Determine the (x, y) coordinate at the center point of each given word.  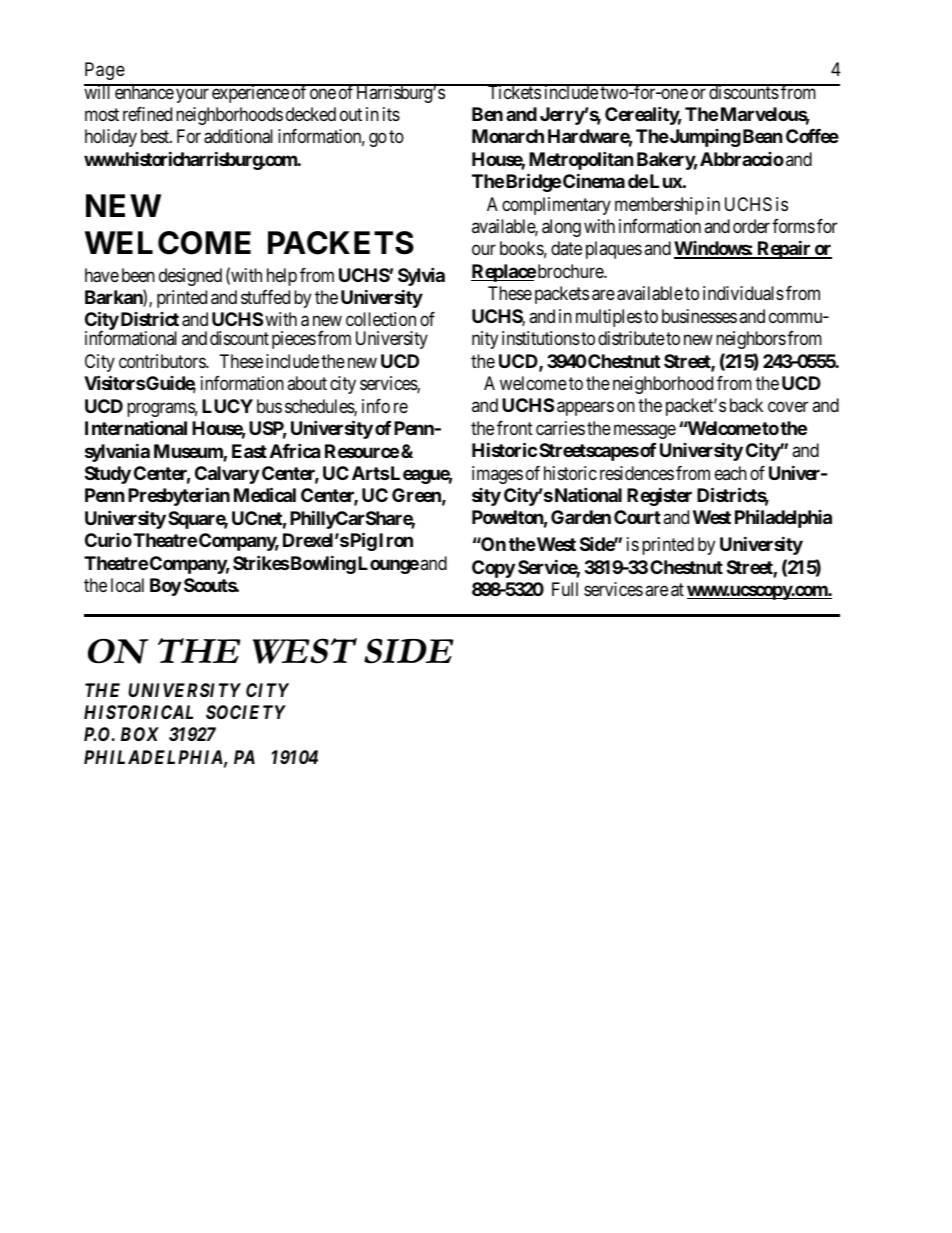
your (192, 95)
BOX (140, 734)
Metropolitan (581, 160)
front (515, 428)
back (746, 405)
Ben (487, 114)
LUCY (227, 406)
